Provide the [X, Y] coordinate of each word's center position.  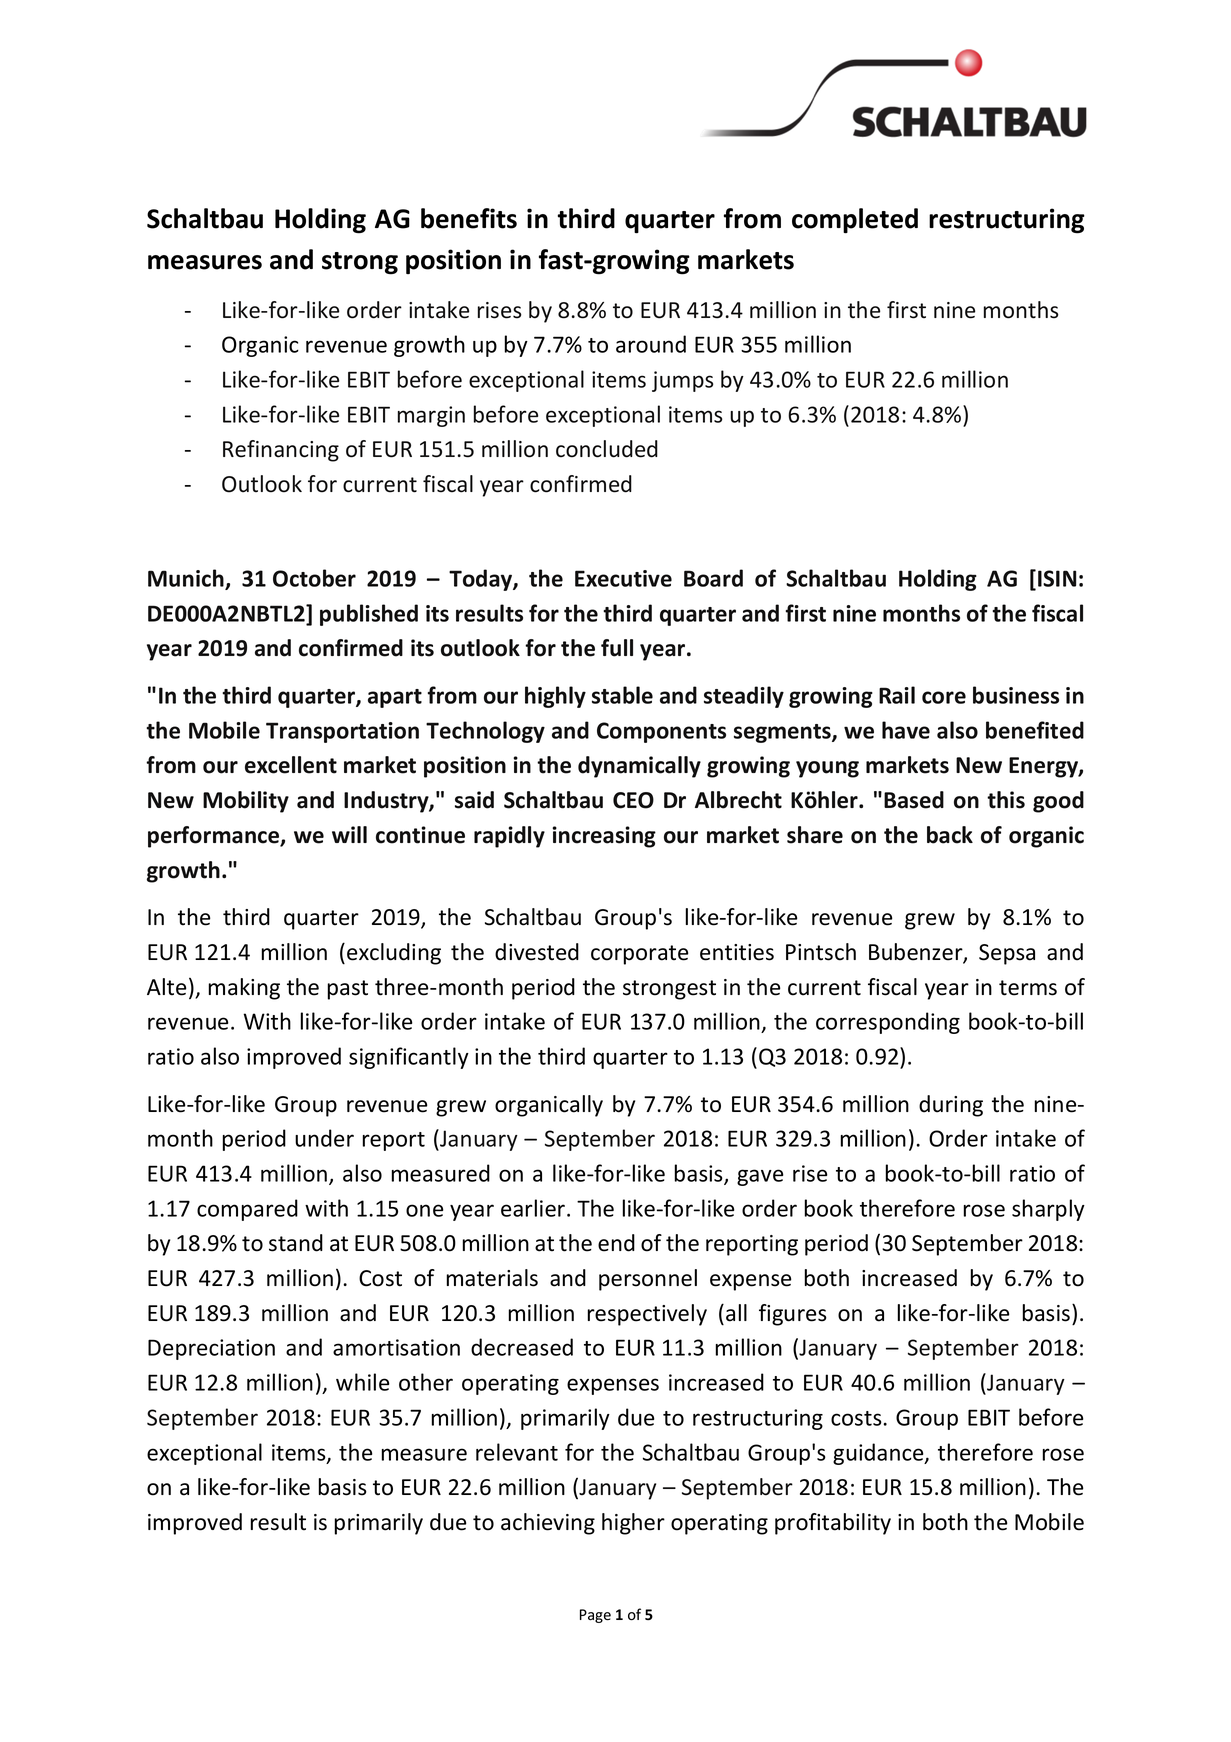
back [950, 835]
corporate [640, 955]
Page [595, 1616]
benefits [469, 218]
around [651, 344]
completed [855, 221]
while [362, 1382]
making [244, 989]
